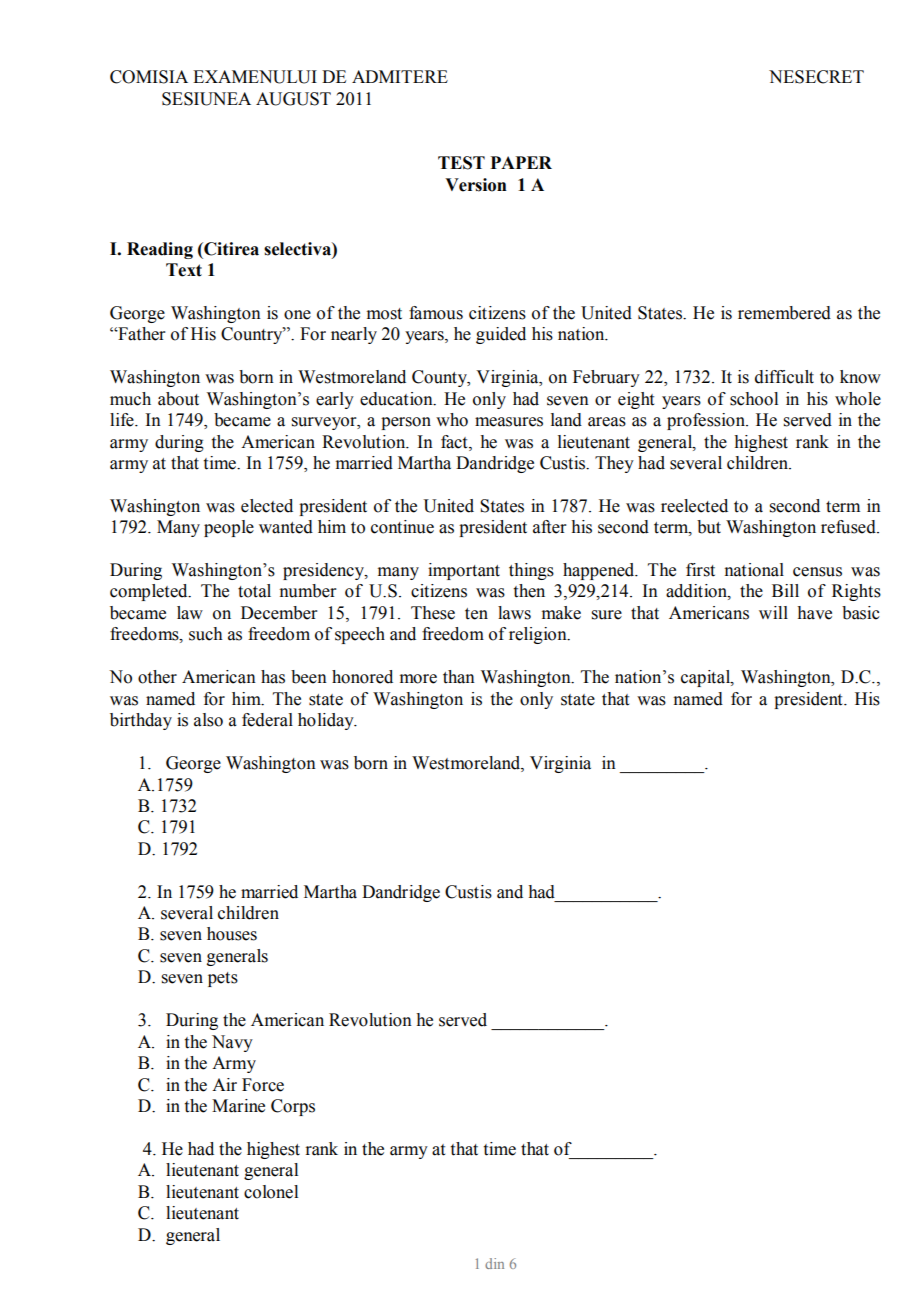  Describe the element at coordinates (521, 162) in the image. I see `PAPER` at that location.
